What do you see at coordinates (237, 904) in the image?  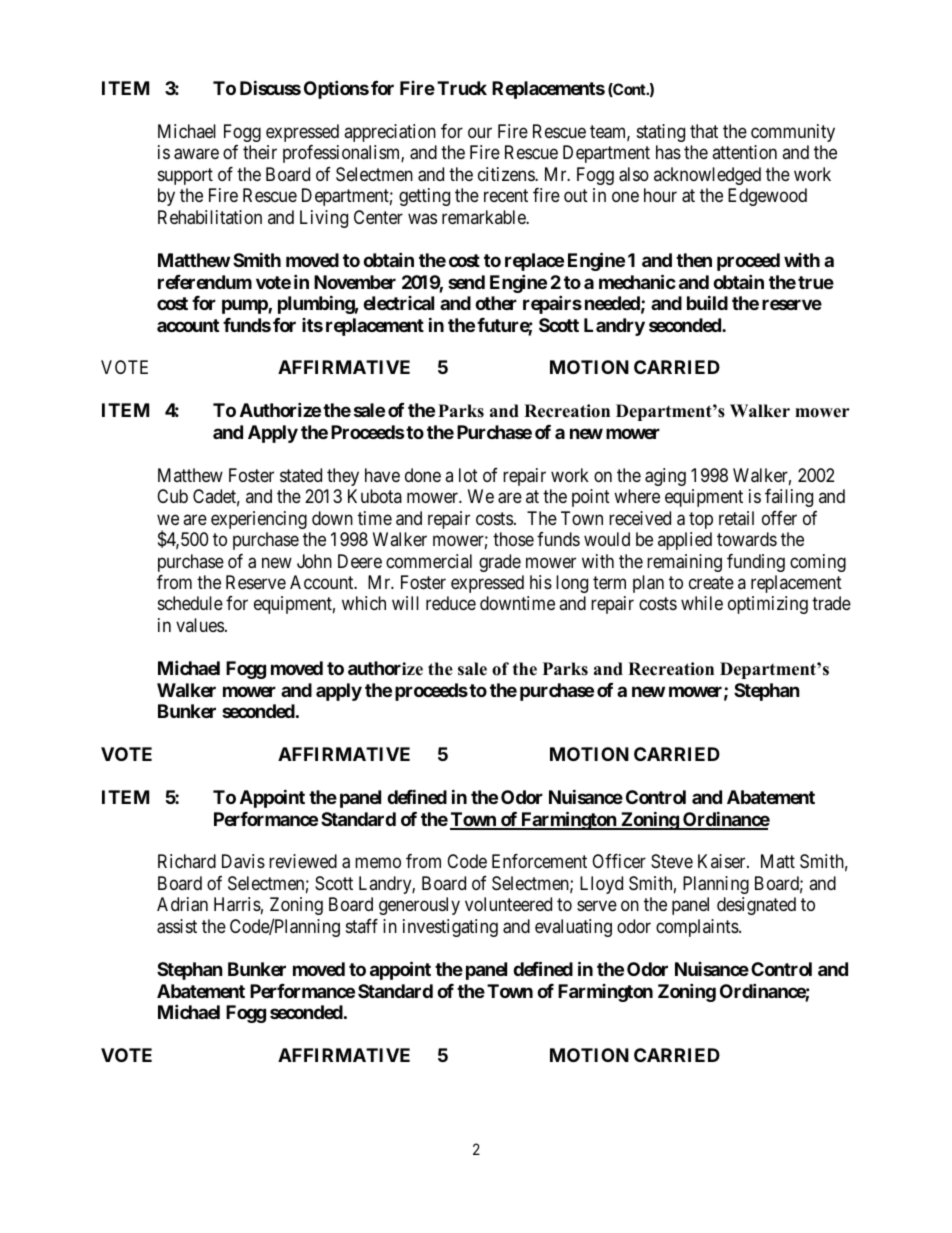 I see `Harris` at bounding box center [237, 904].
